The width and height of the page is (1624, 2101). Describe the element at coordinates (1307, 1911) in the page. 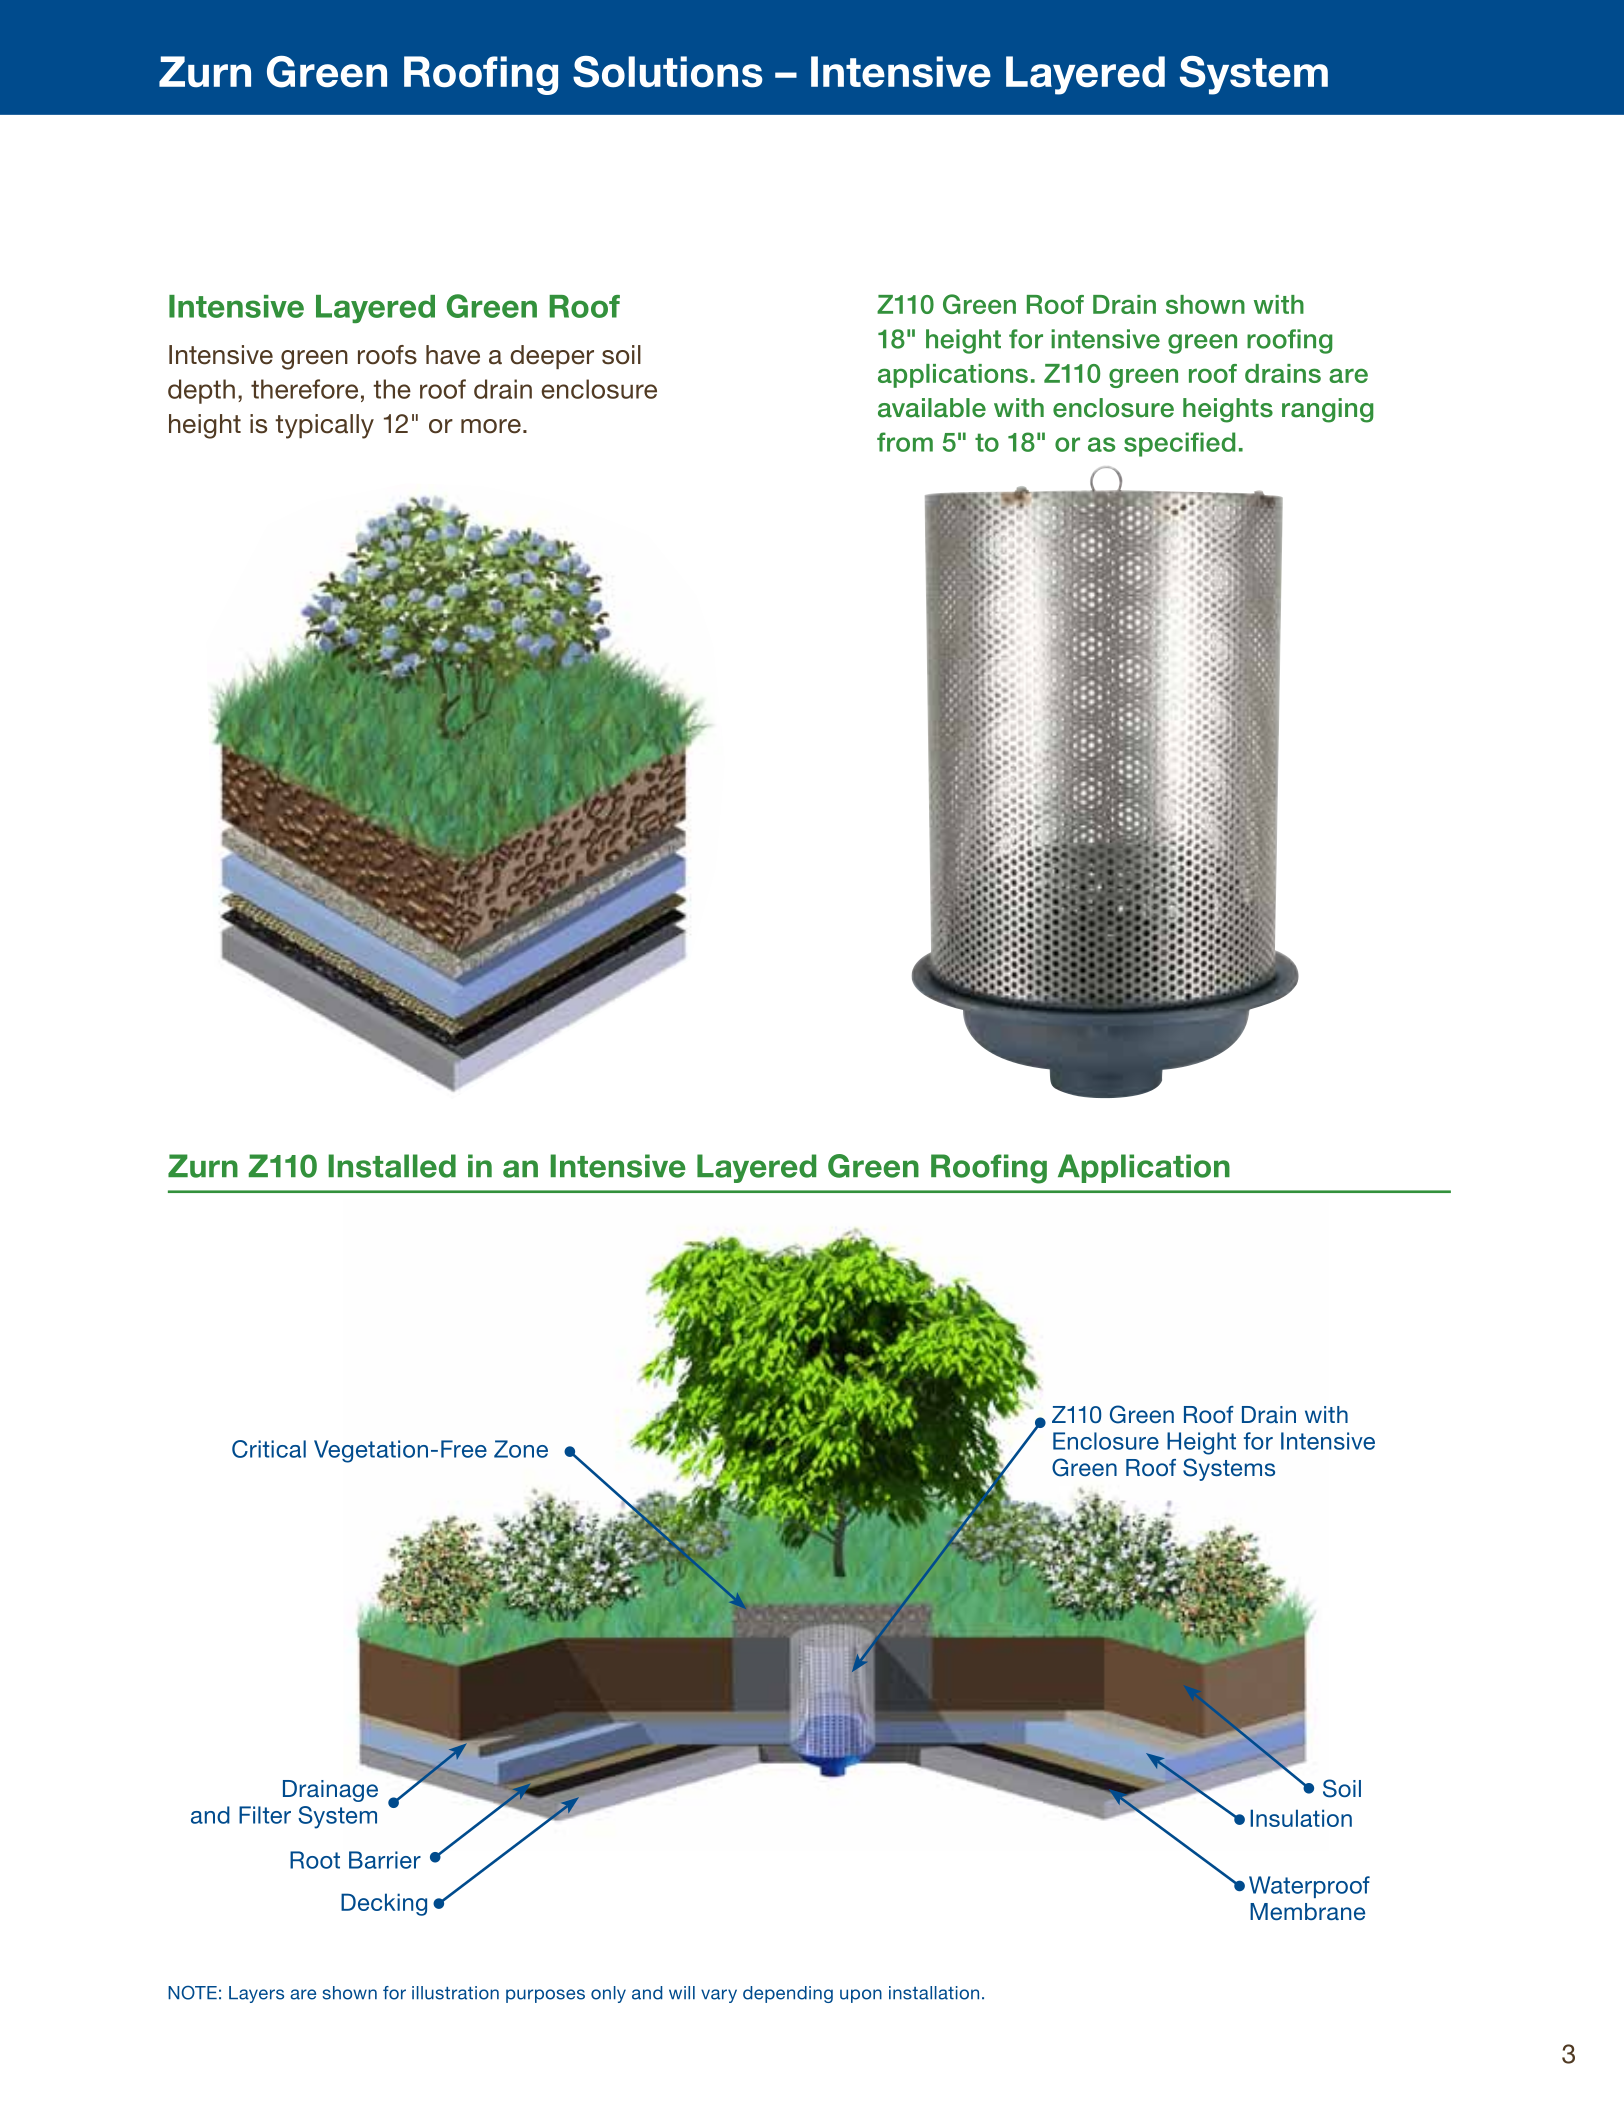

I see `Membrane` at that location.
